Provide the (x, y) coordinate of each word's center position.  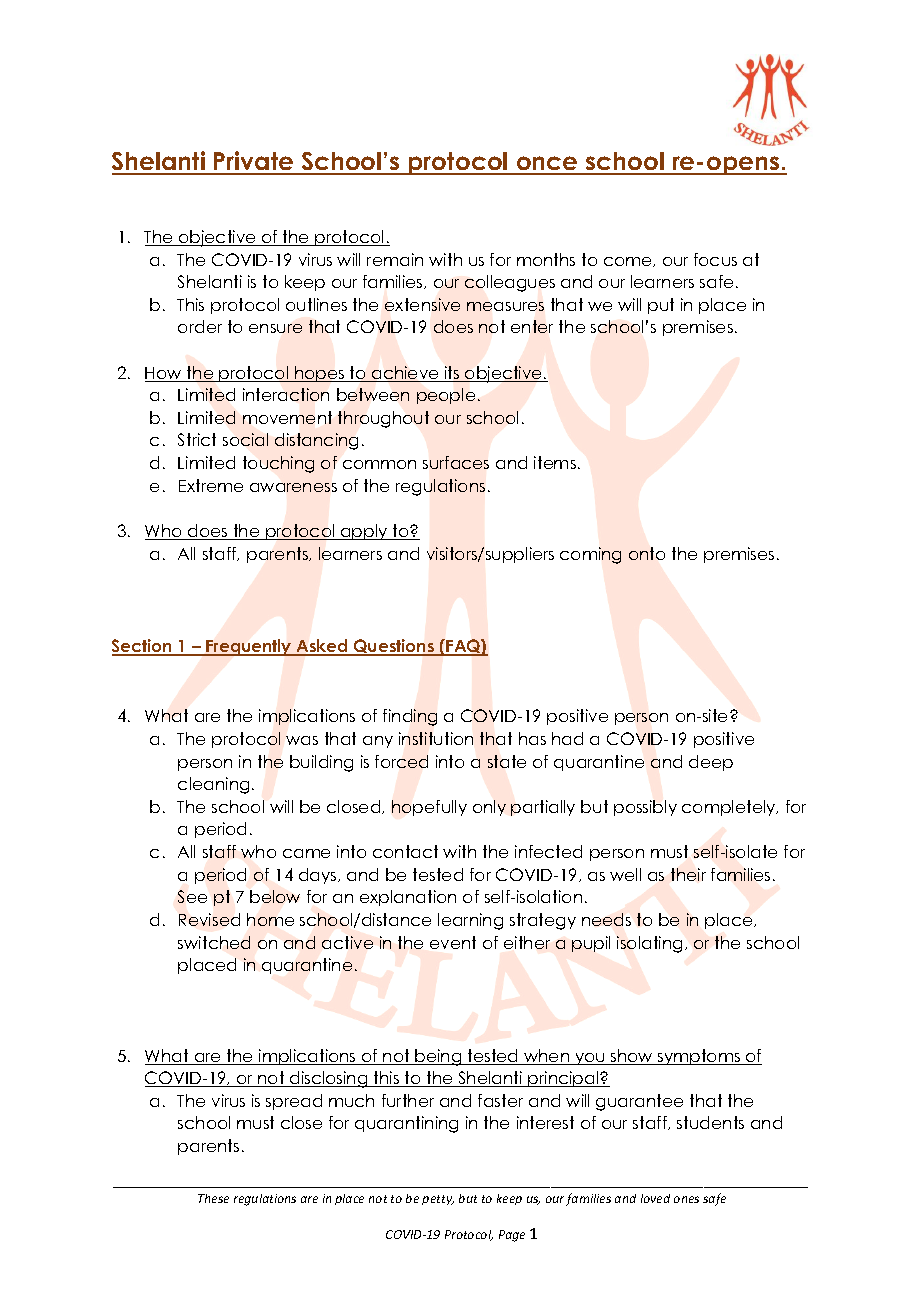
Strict (197, 439)
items (555, 462)
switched (214, 942)
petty (438, 1200)
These (213, 1198)
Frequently (249, 647)
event (453, 942)
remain (395, 259)
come (629, 262)
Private (254, 162)
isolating (649, 944)
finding (410, 717)
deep (711, 763)
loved (655, 1198)
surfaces (456, 462)
